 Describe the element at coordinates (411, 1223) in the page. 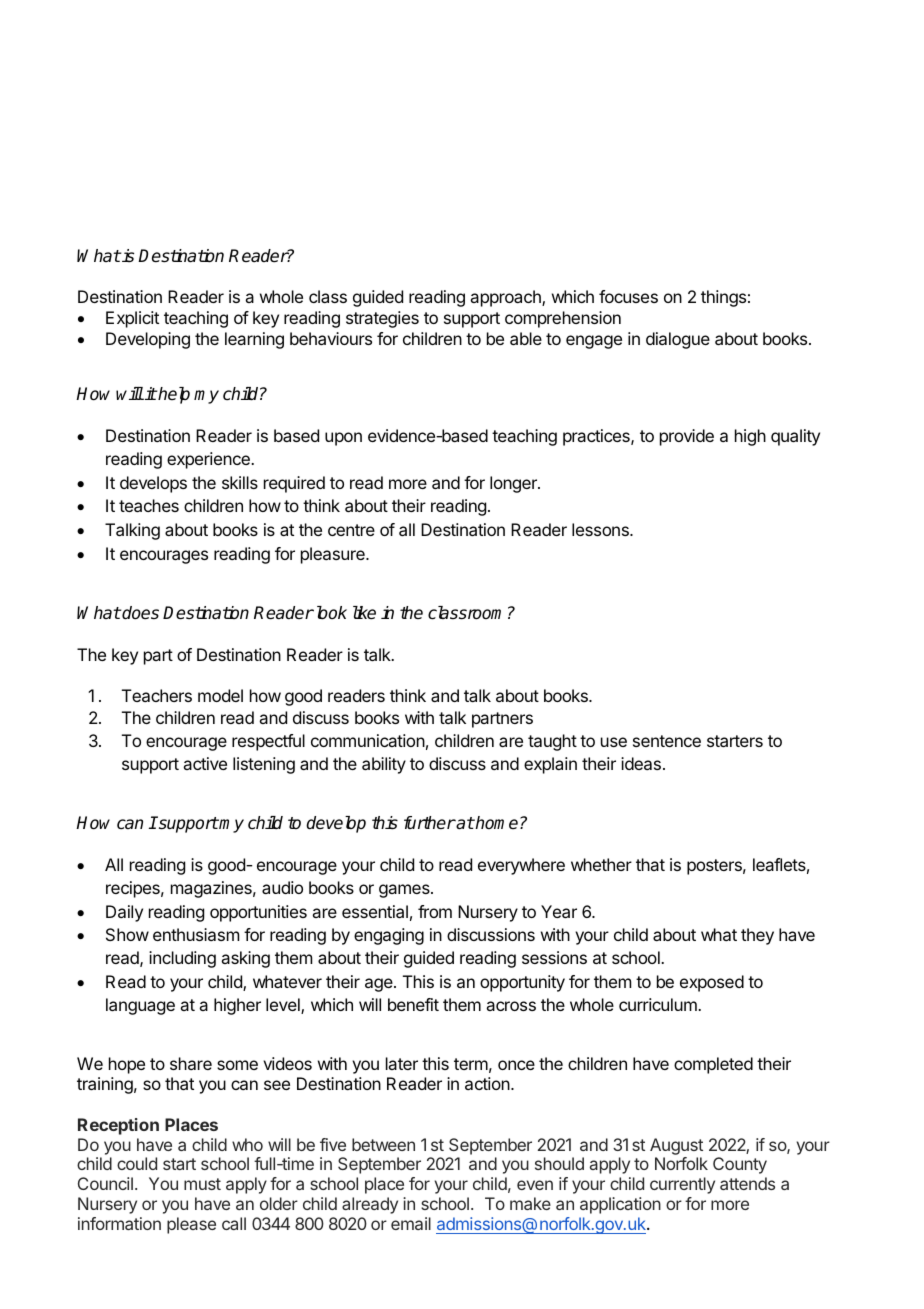

I see `email` at that location.
